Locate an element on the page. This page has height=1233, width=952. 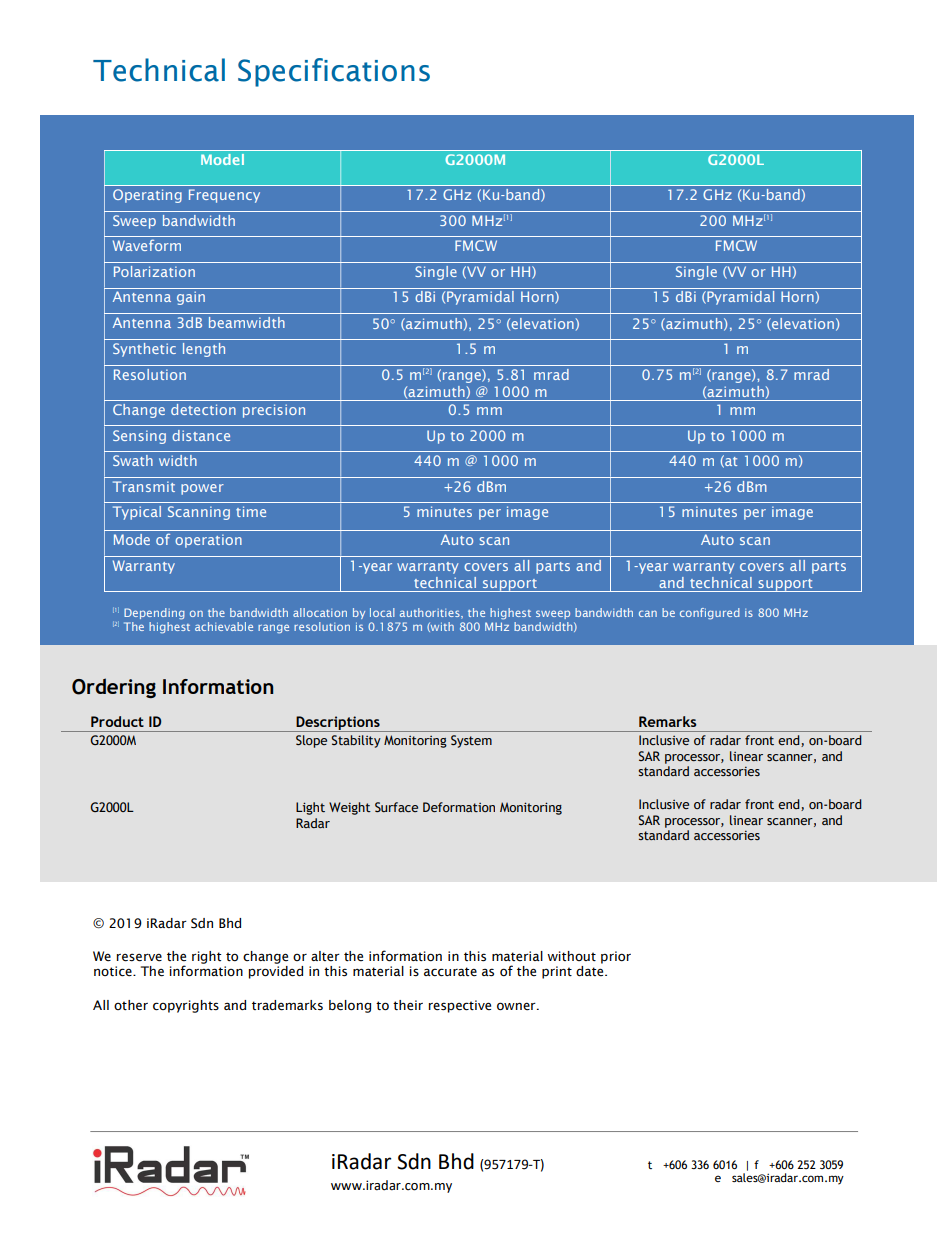
operation is located at coordinates (208, 541).
